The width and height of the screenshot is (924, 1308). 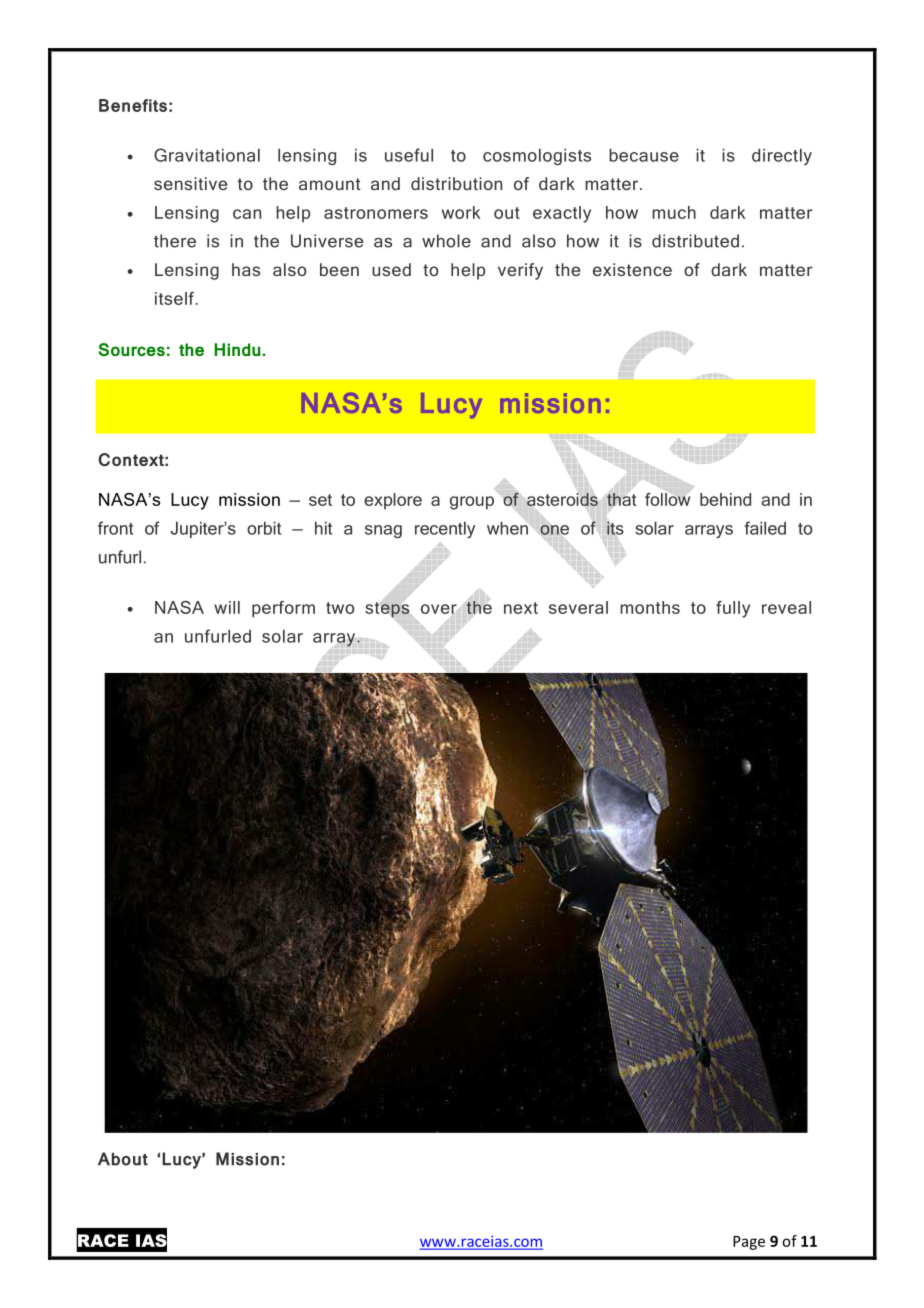 I want to click on fully, so click(x=733, y=609).
